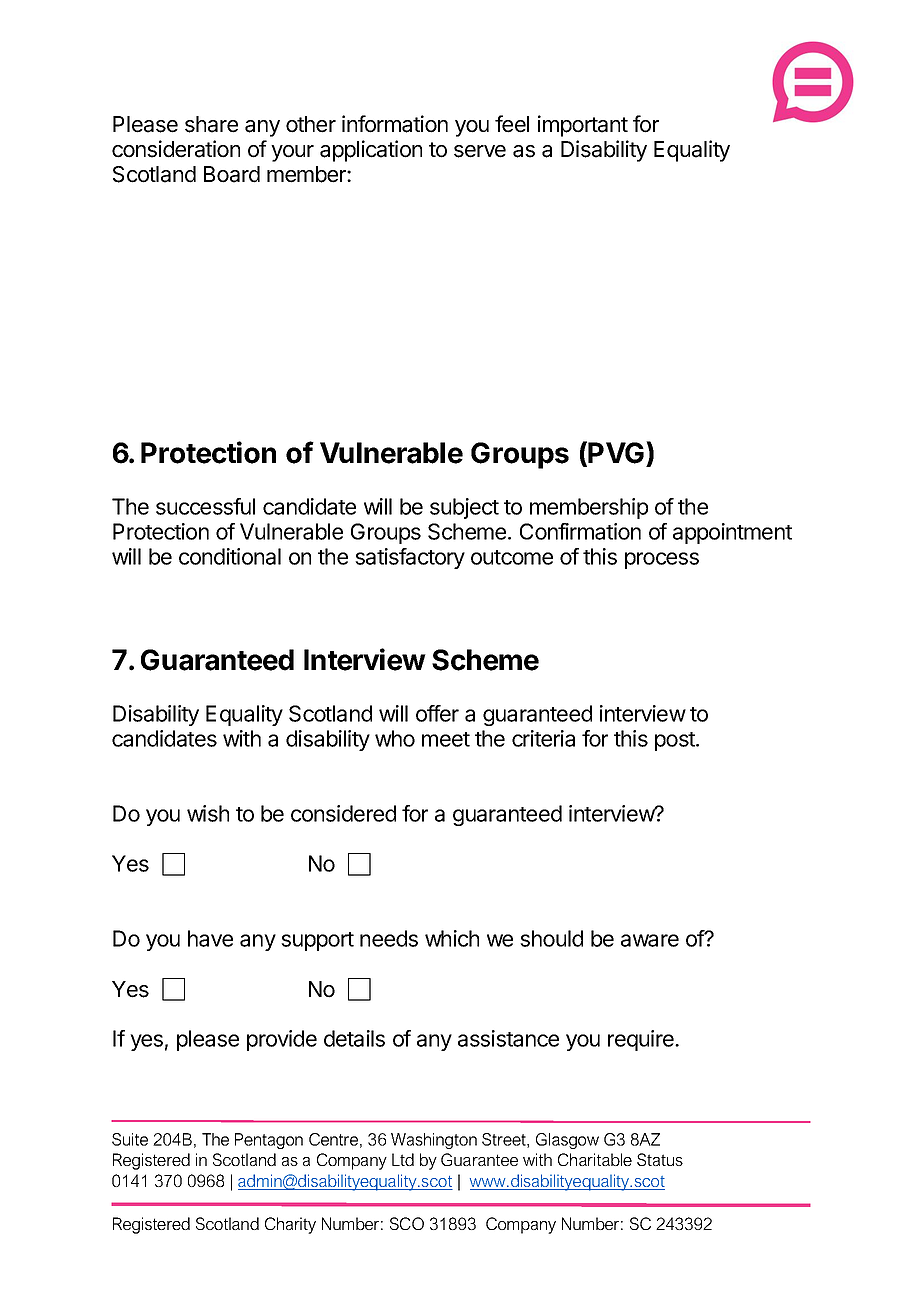 Image resolution: width=924 pixels, height=1308 pixels. Describe the element at coordinates (676, 741) in the document. I see `post` at that location.
